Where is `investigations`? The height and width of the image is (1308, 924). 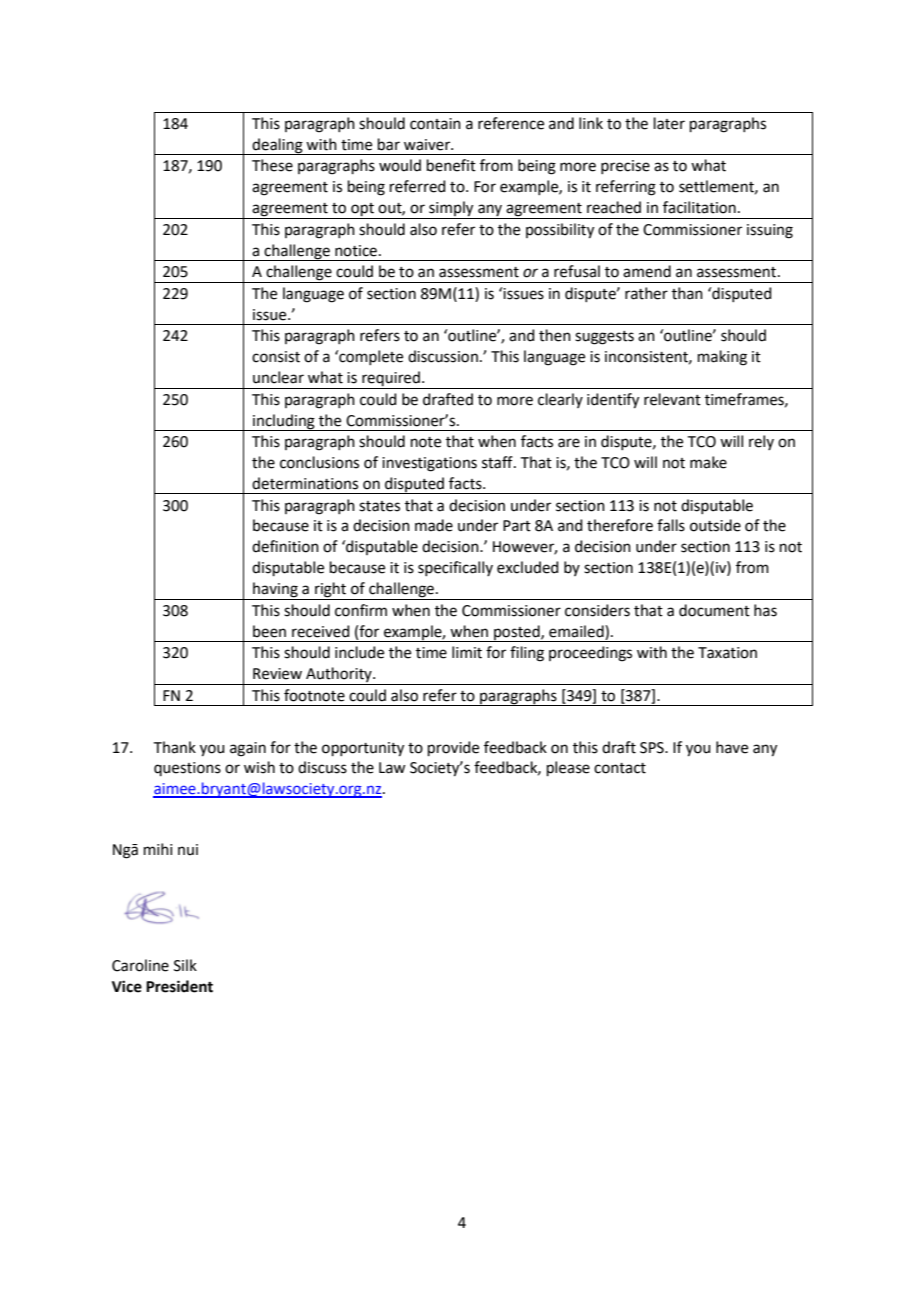 investigations is located at coordinates (429, 464).
